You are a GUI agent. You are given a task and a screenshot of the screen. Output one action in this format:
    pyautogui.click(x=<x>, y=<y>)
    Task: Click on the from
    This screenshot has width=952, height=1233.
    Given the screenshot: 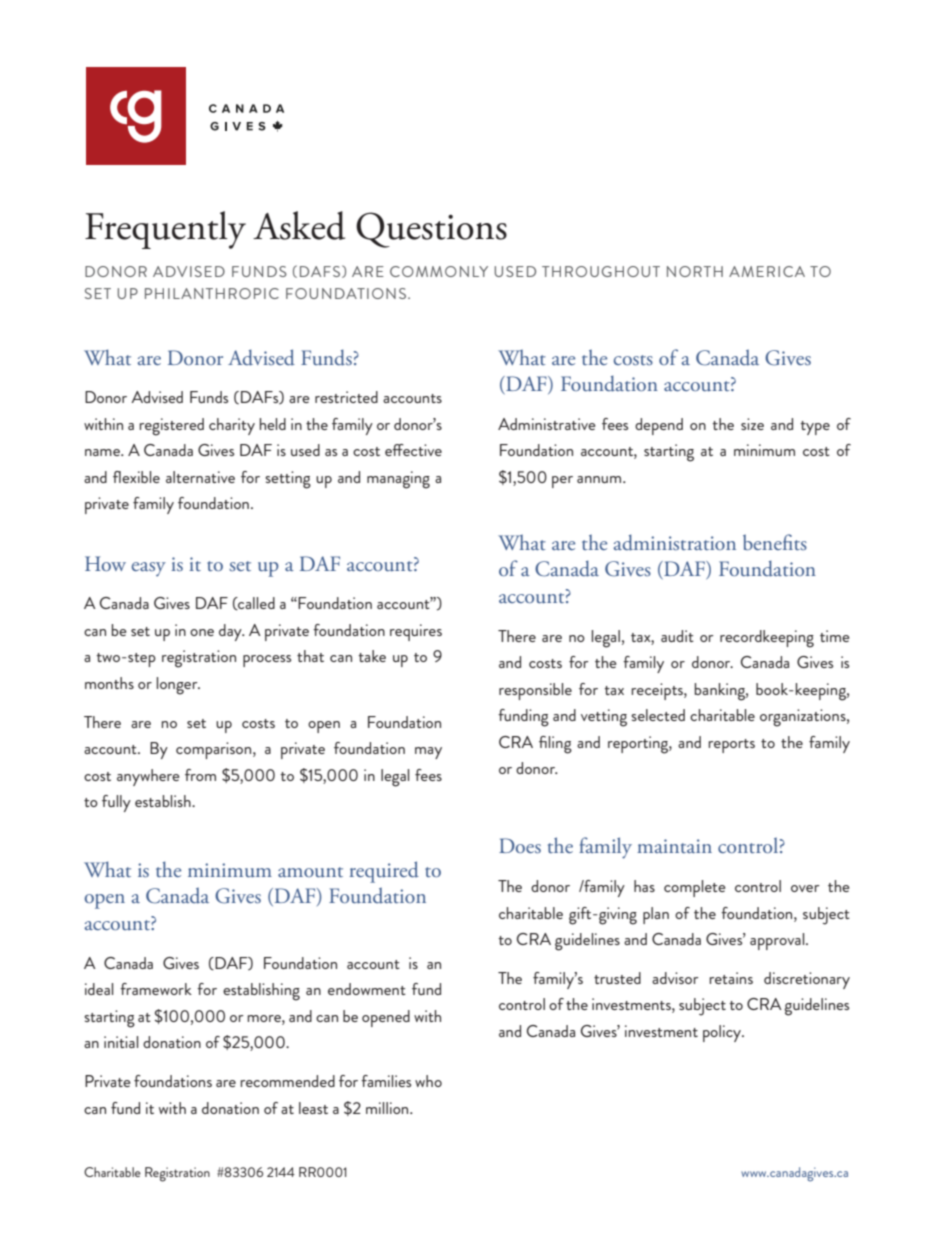 What is the action you would take?
    pyautogui.click(x=200, y=775)
